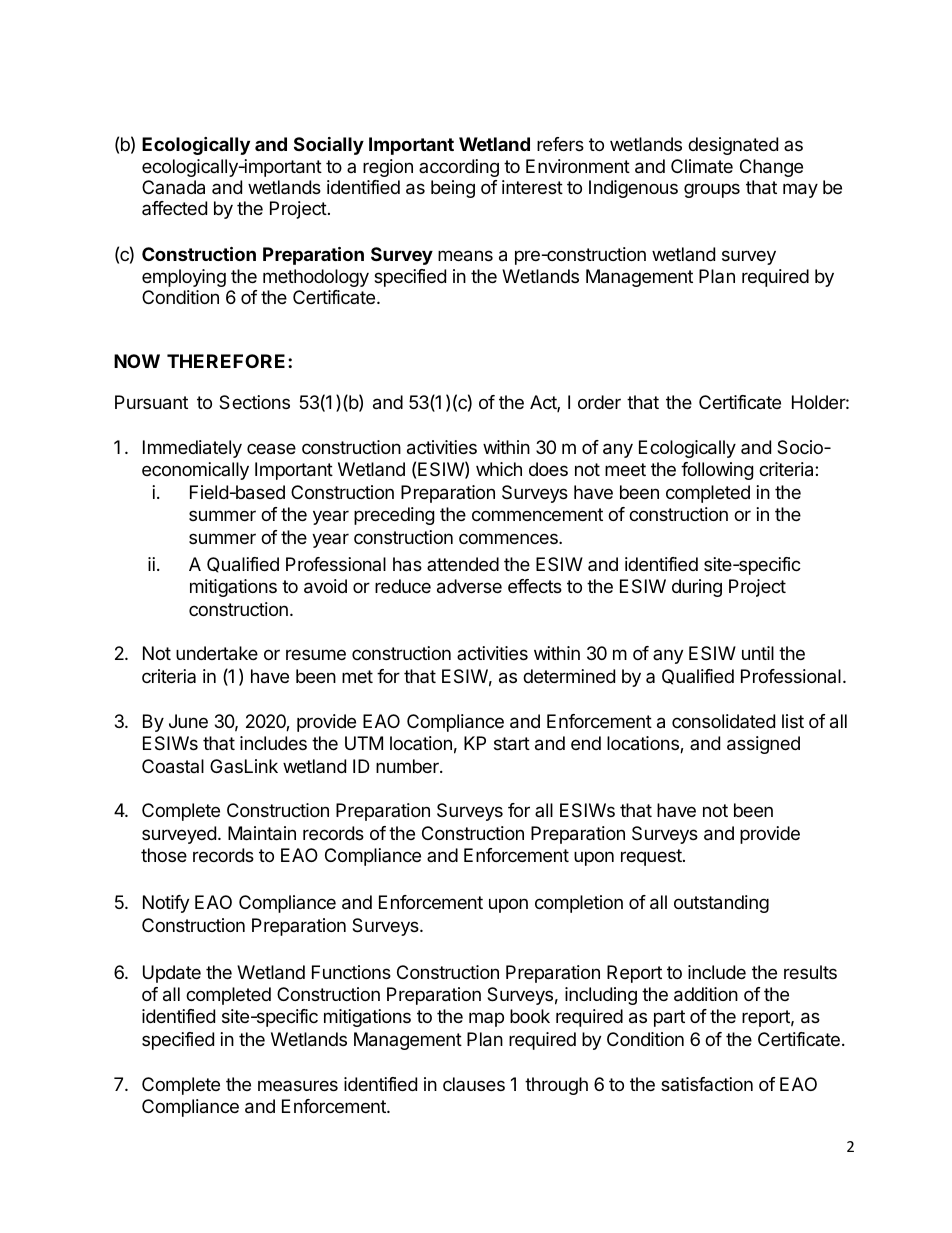 The image size is (952, 1233). I want to click on start, so click(512, 744).
